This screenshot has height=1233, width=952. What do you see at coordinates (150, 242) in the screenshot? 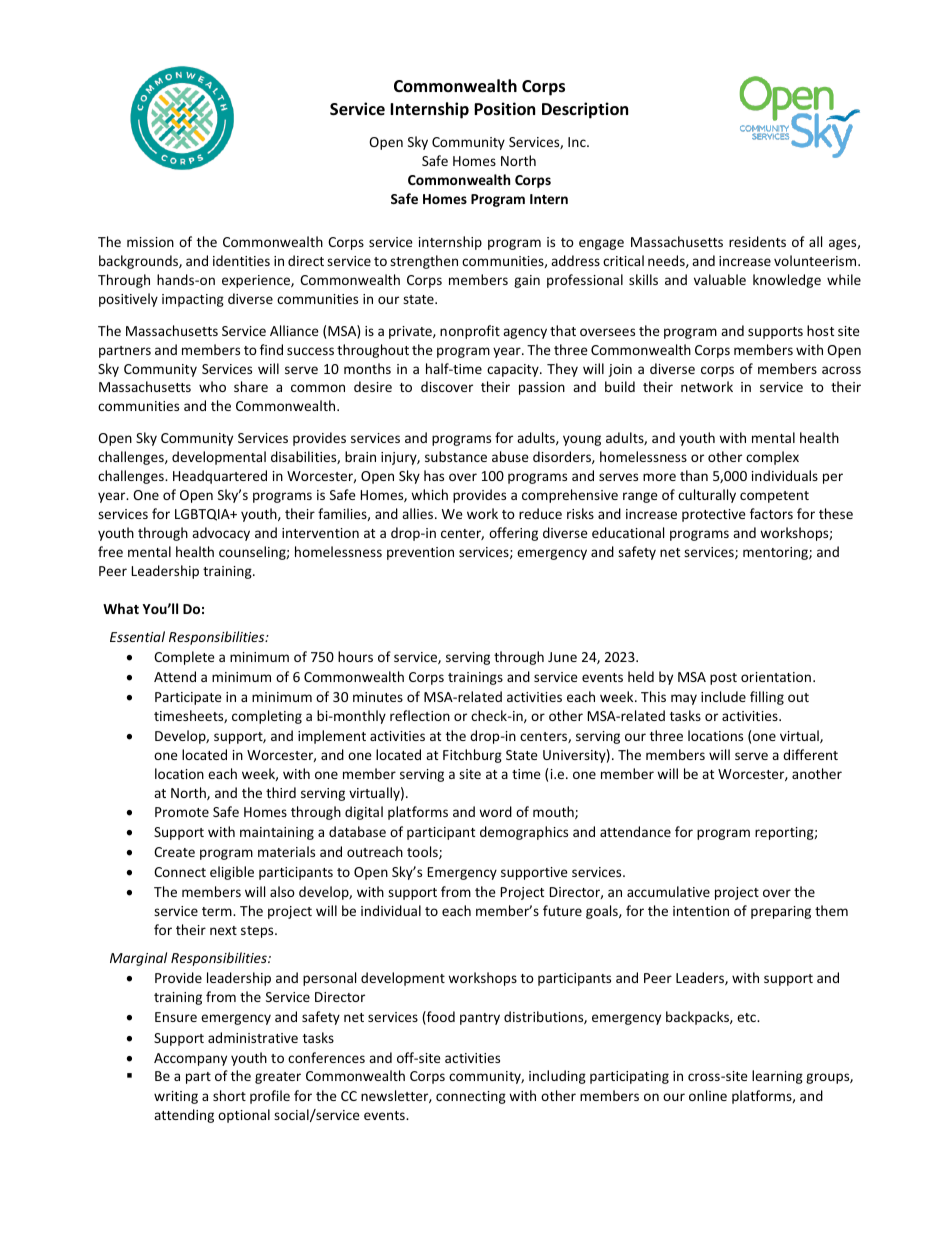
I see `mission` at bounding box center [150, 242].
